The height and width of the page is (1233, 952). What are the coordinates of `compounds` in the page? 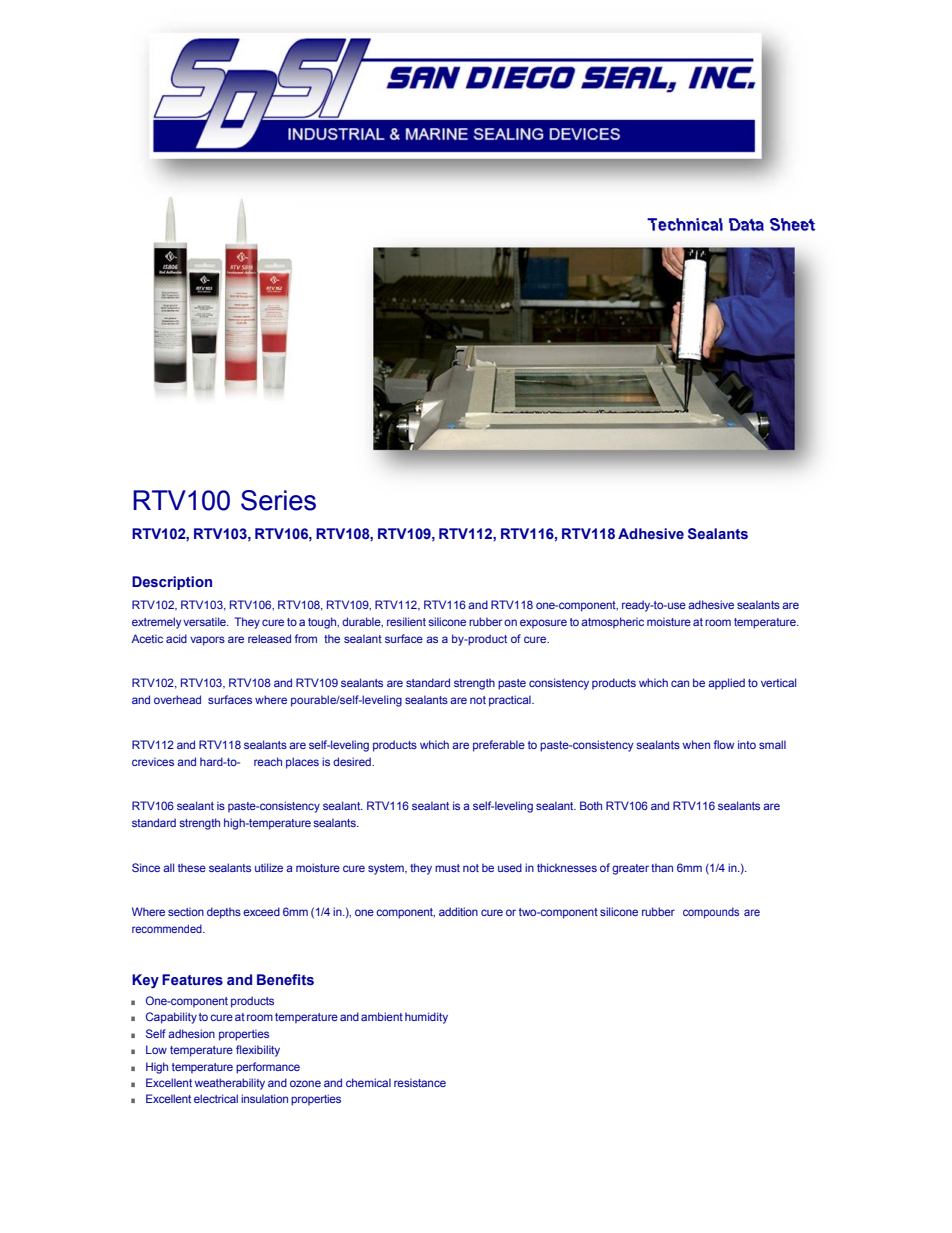 It's located at (711, 913).
